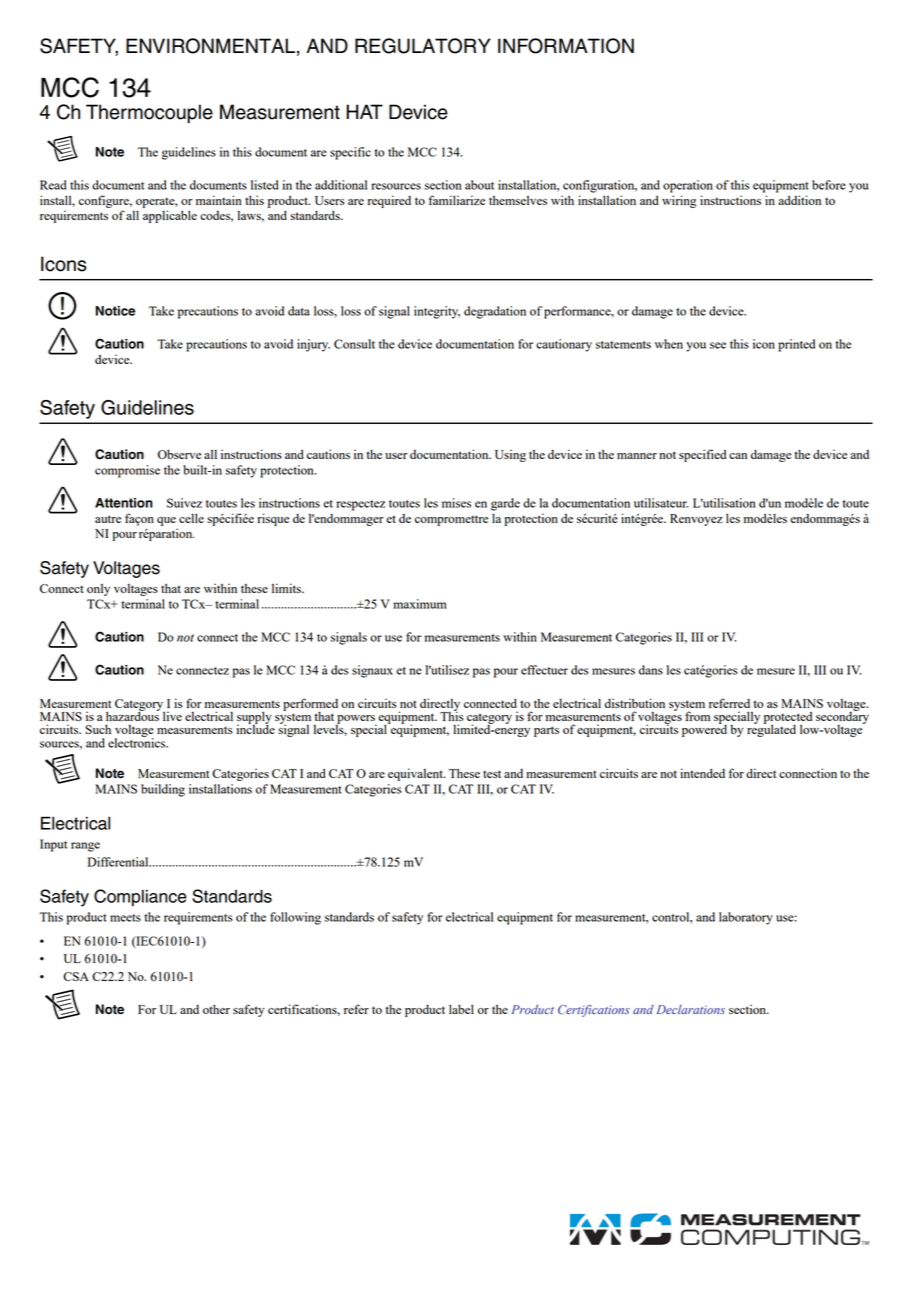  What do you see at coordinates (108, 519) in the page?
I see `autre` at bounding box center [108, 519].
